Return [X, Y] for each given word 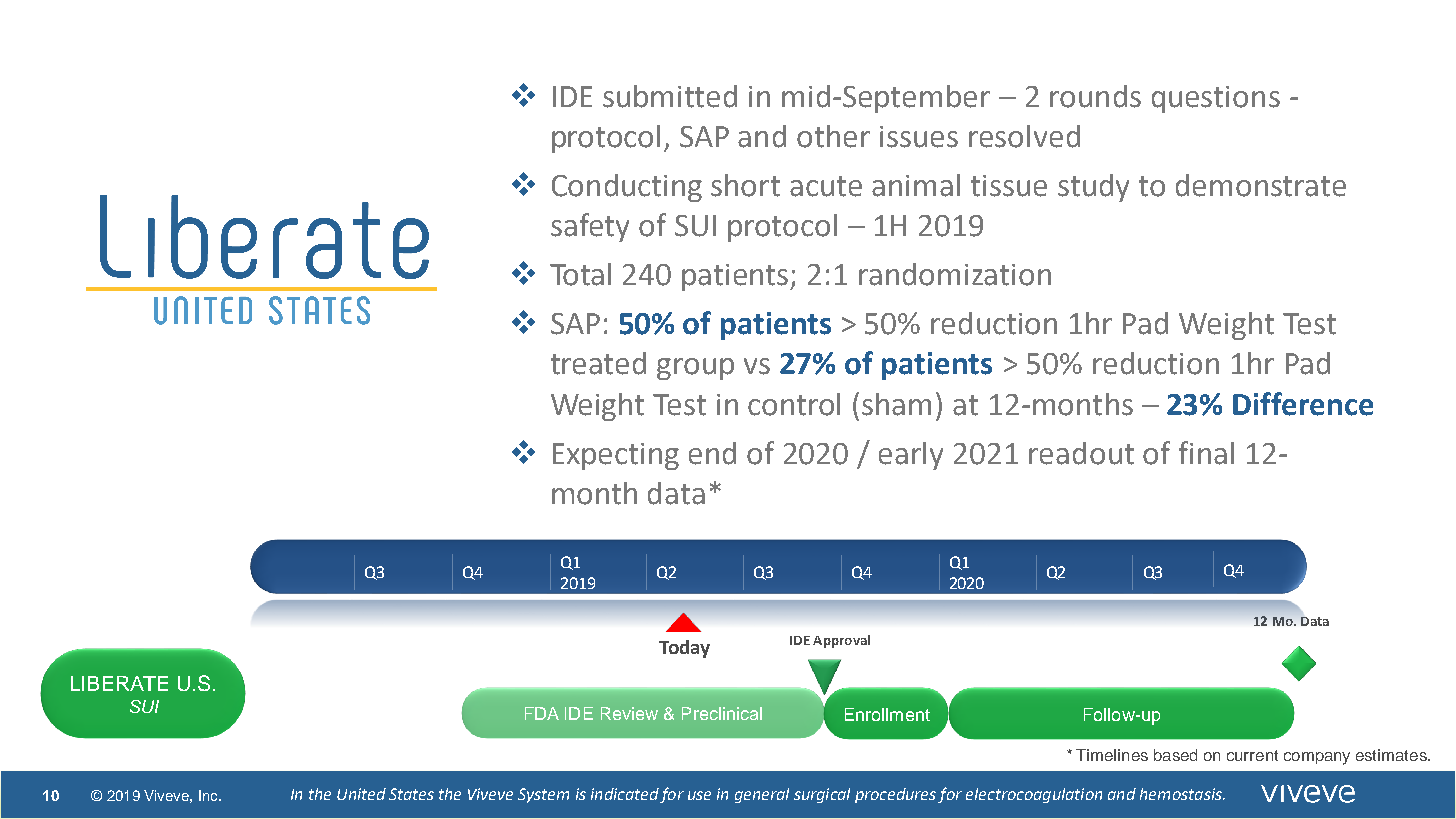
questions [1216, 99]
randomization [955, 274]
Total [580, 274]
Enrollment [887, 714]
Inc [209, 795]
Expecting [616, 456]
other [833, 136]
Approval [841, 641]
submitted [670, 96]
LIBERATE [119, 683]
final [1206, 453]
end [712, 453]
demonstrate [1261, 185]
